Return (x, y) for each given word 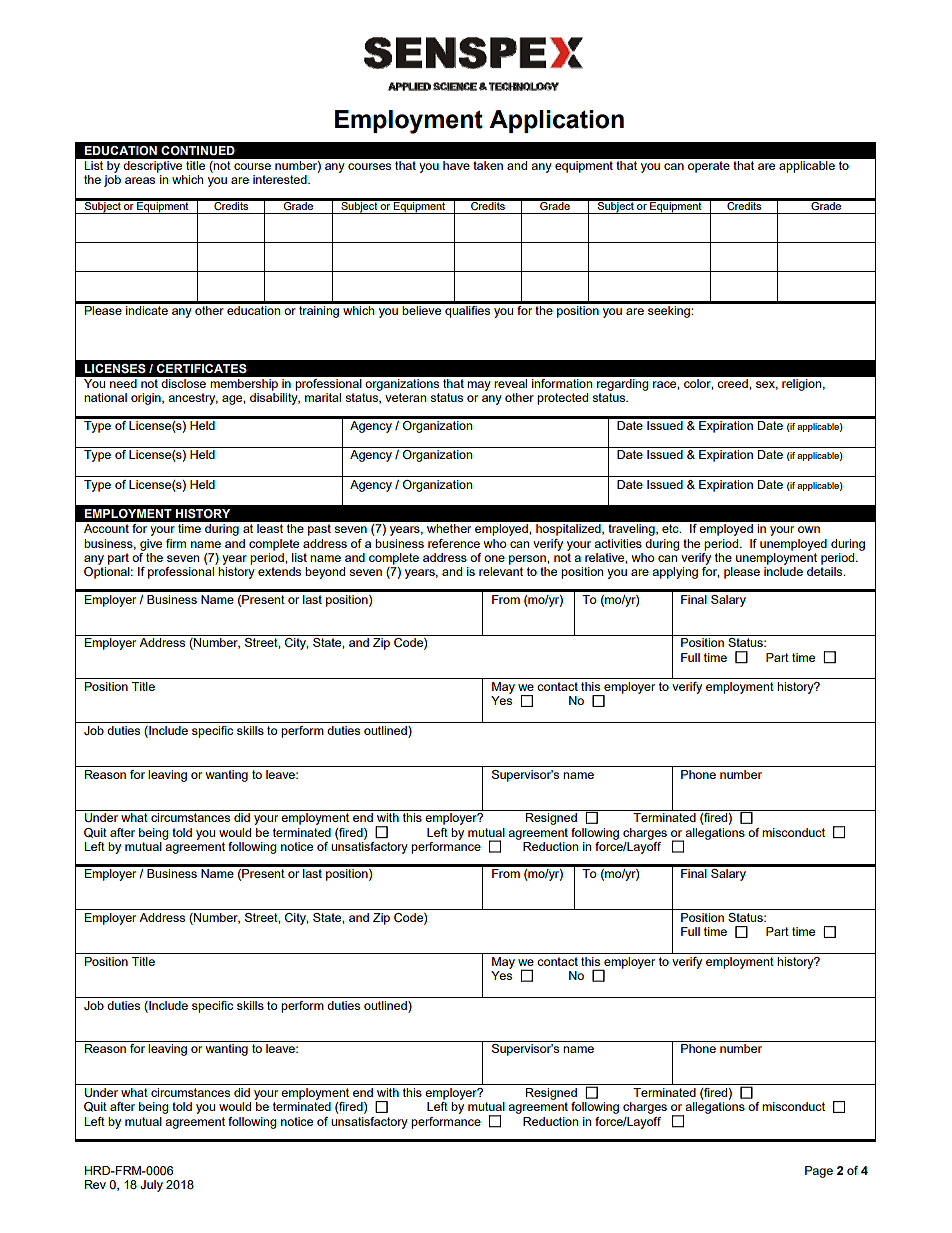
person (528, 560)
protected (562, 399)
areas (140, 180)
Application (556, 121)
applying (675, 573)
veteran (405, 397)
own (809, 529)
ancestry (193, 399)
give (151, 545)
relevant (501, 571)
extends (279, 571)
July (151, 1186)
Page (819, 1172)
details (826, 571)
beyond (325, 573)
